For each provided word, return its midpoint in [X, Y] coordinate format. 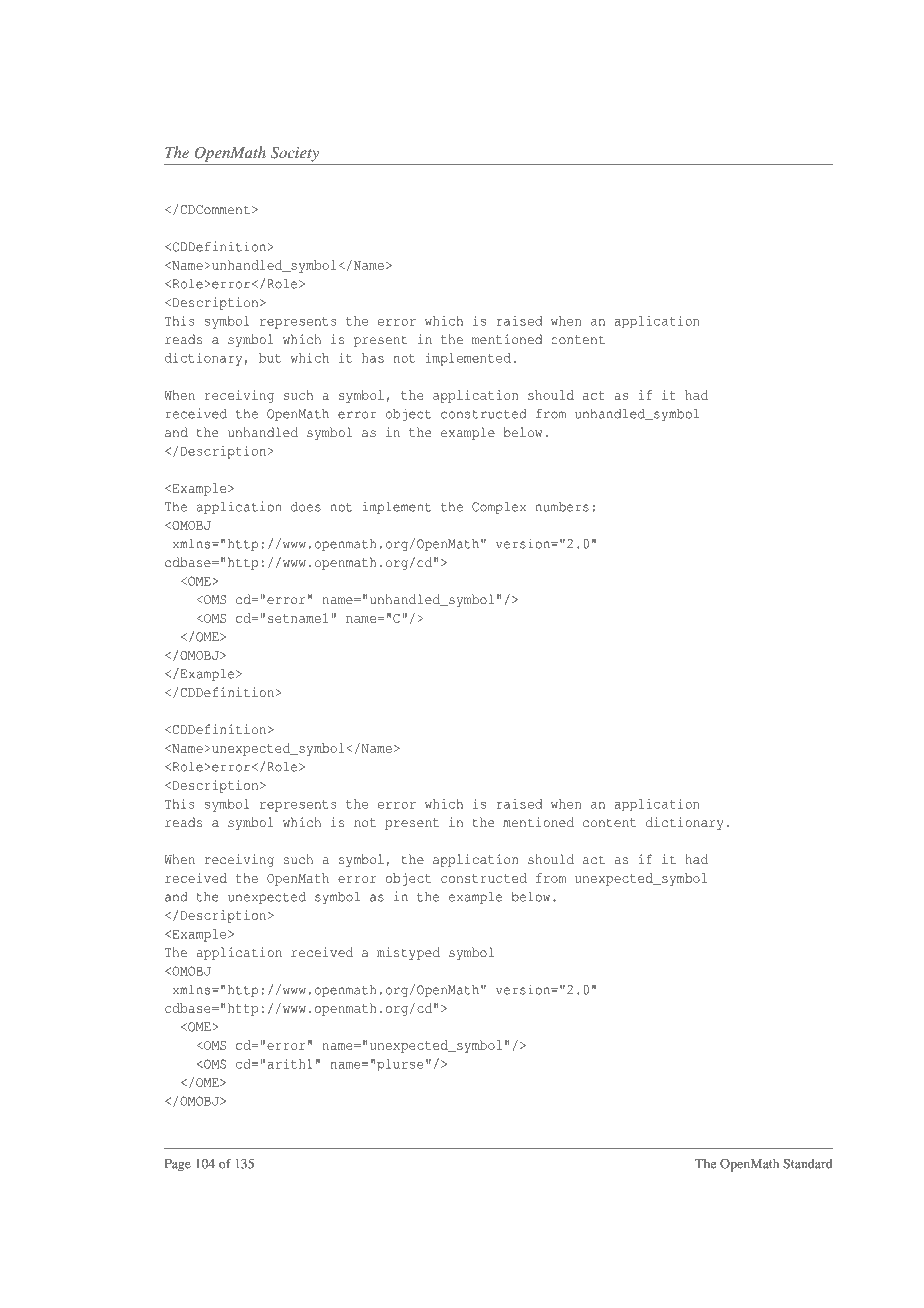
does [306, 507]
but [270, 358]
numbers [562, 507]
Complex [499, 508]
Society [295, 154]
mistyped [408, 953]
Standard [808, 1164]
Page [178, 1165]
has [373, 358]
